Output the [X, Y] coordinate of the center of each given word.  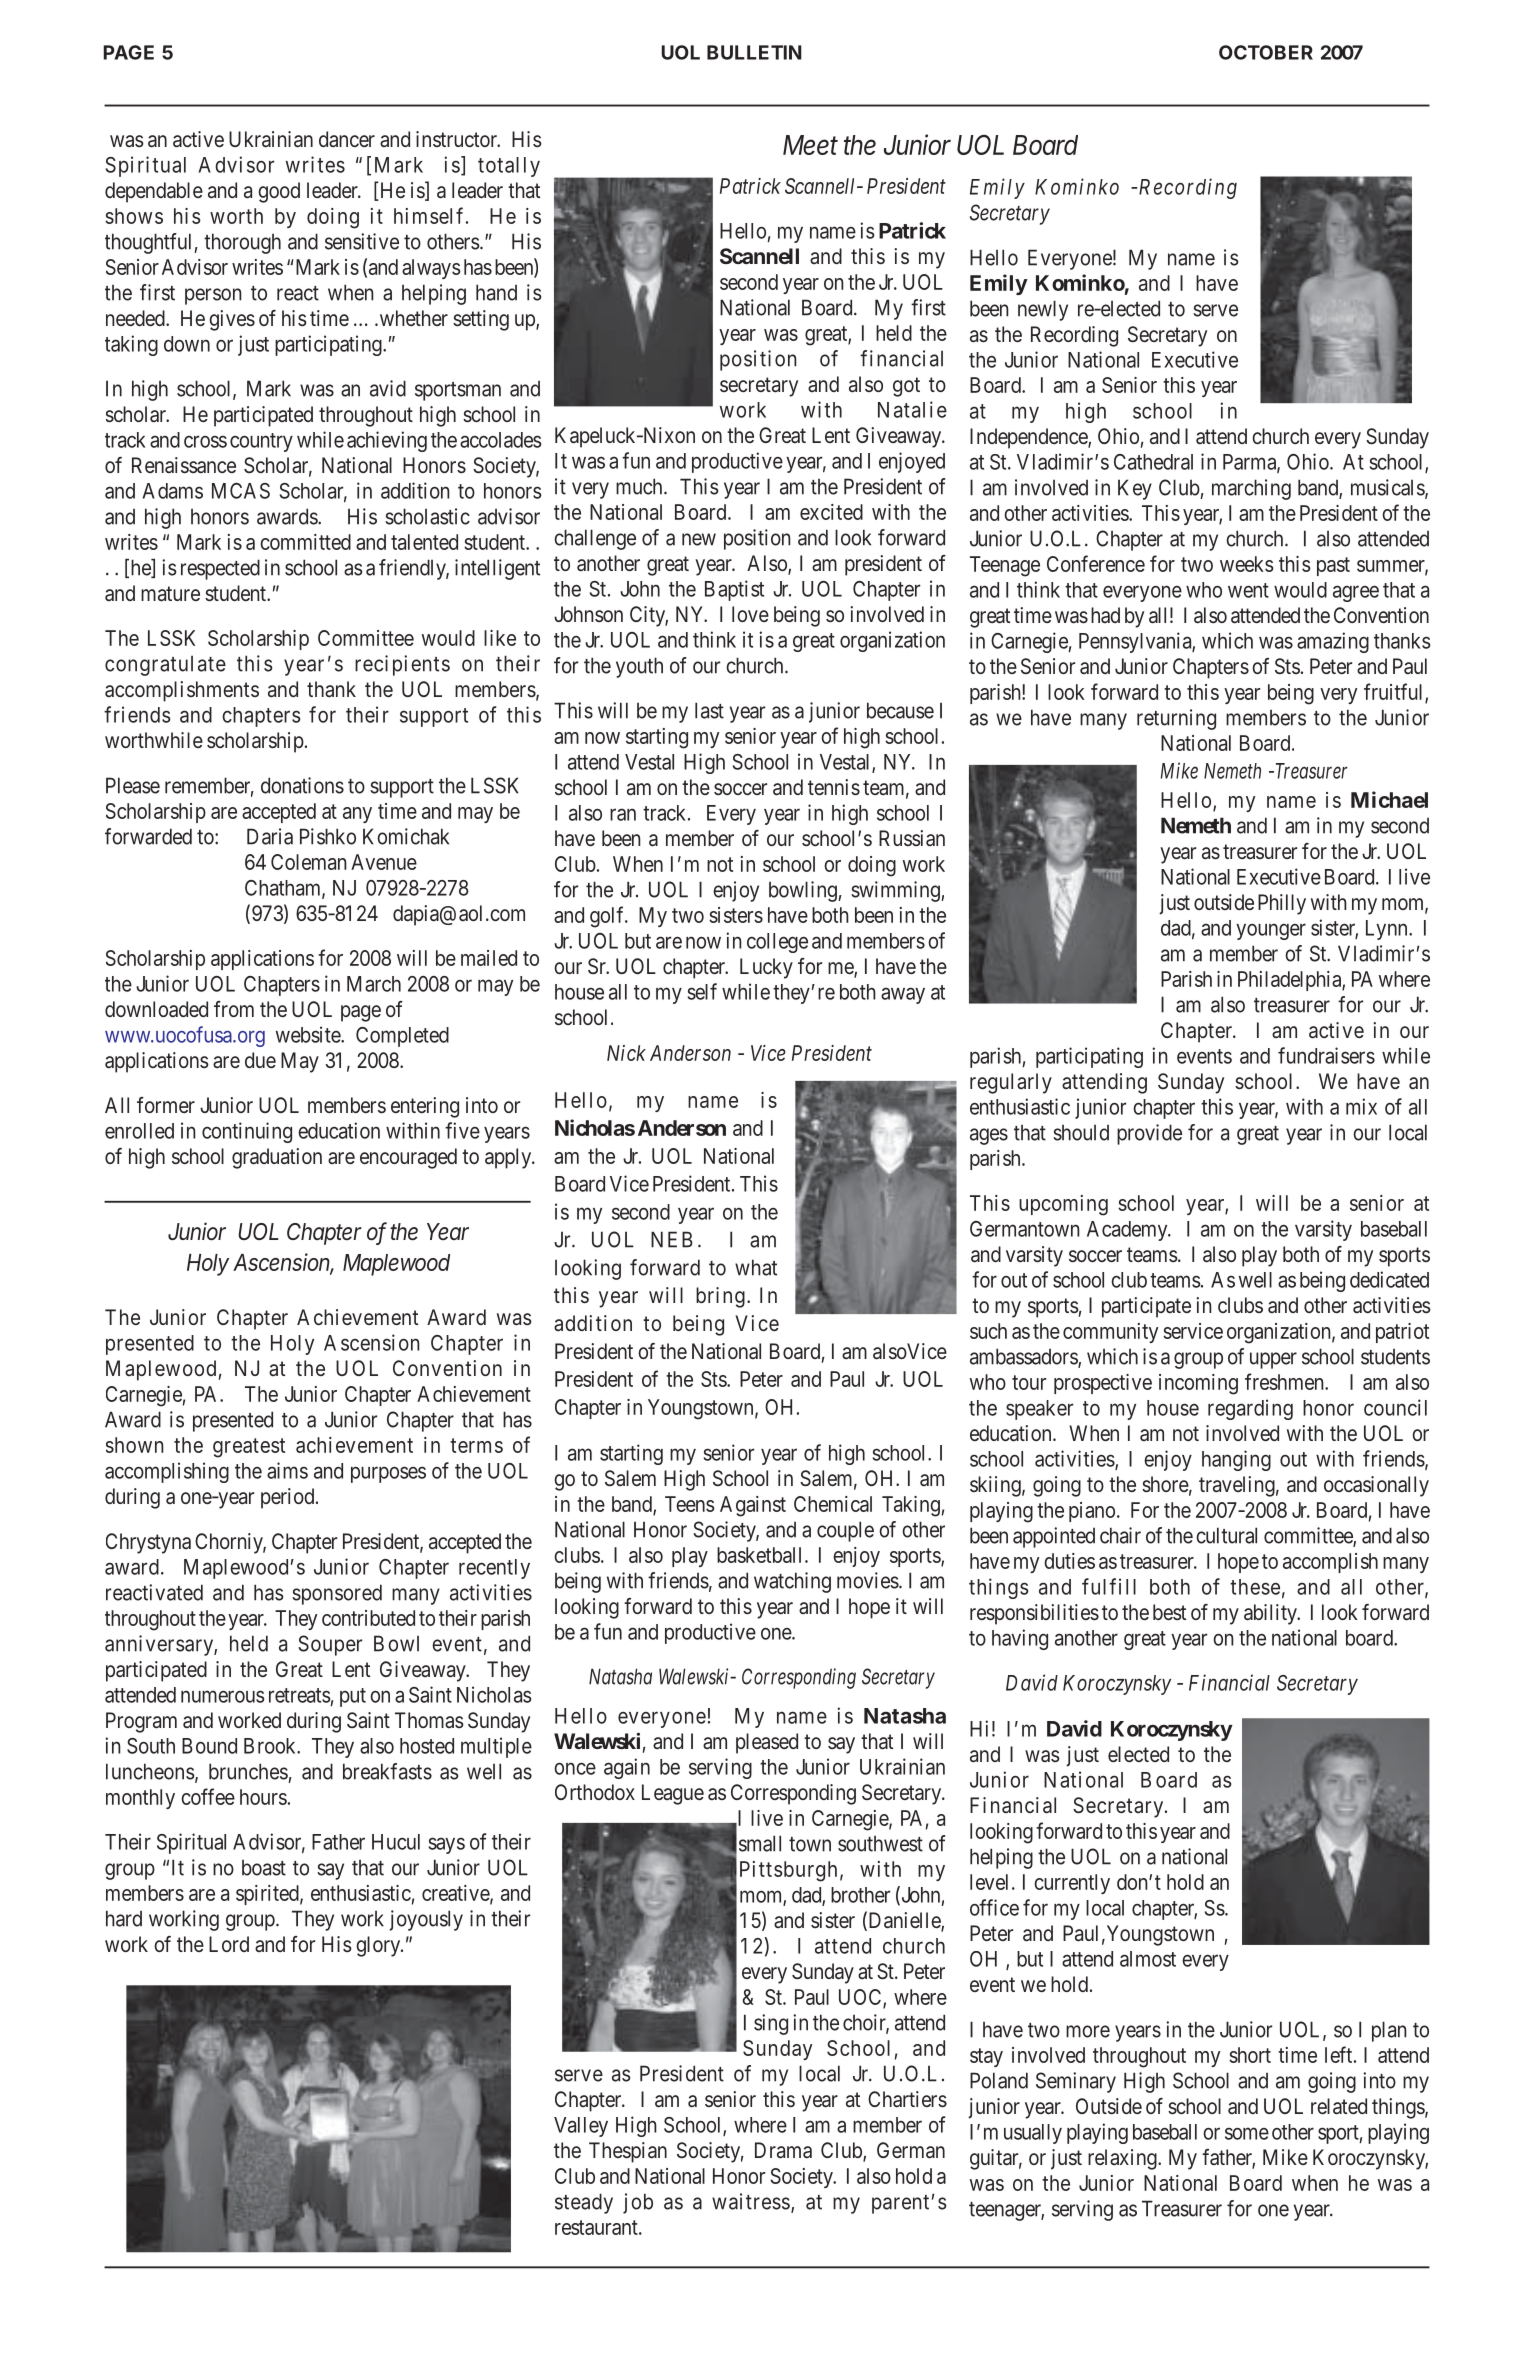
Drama [783, 2150]
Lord [229, 1944]
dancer [347, 139]
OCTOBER [1266, 52]
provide [1149, 1134]
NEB [672, 1239]
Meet [810, 145]
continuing [247, 1132]
